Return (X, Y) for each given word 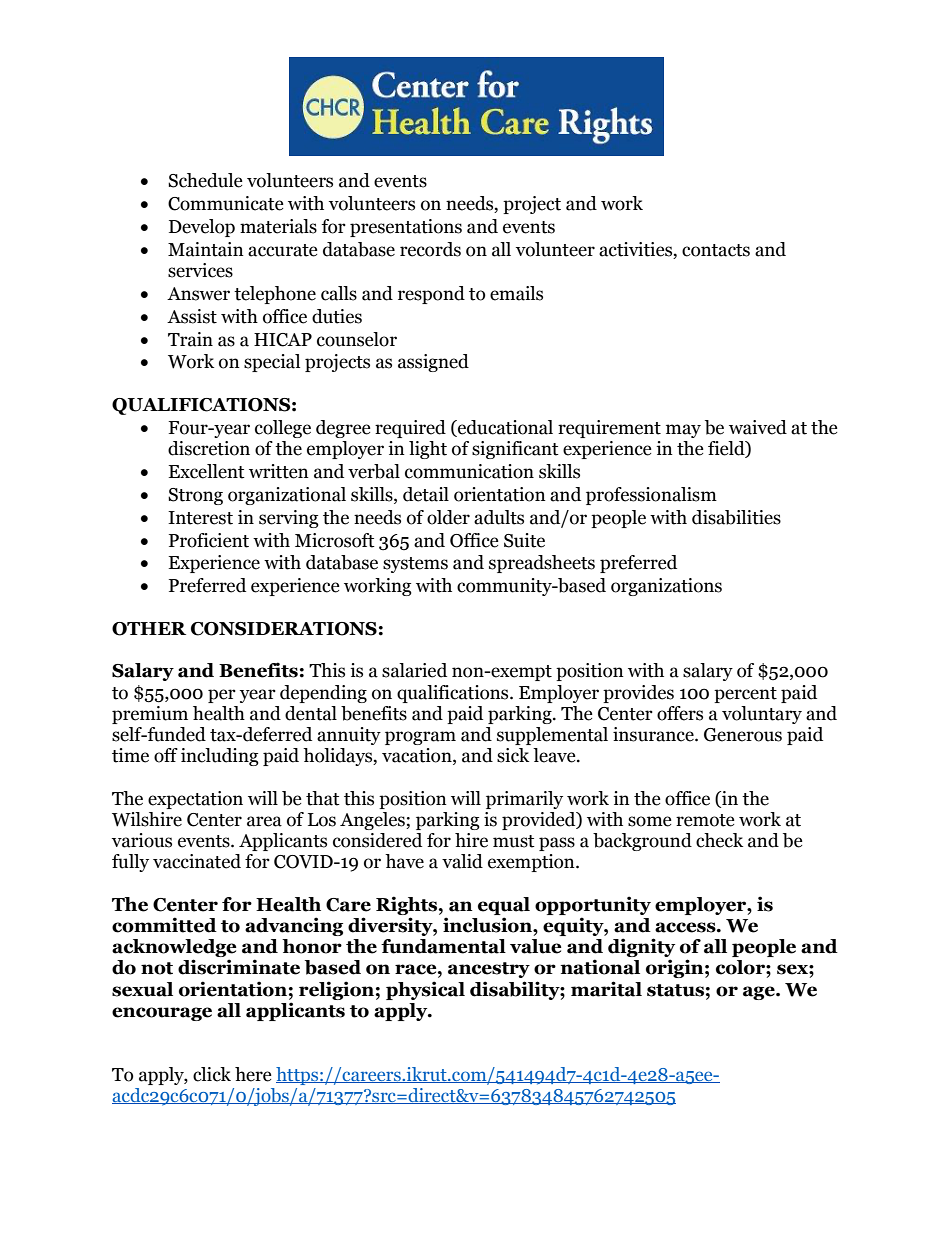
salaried (414, 670)
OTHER (149, 629)
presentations (406, 228)
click (212, 1074)
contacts (716, 250)
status (675, 990)
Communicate (226, 203)
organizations (666, 587)
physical (425, 990)
